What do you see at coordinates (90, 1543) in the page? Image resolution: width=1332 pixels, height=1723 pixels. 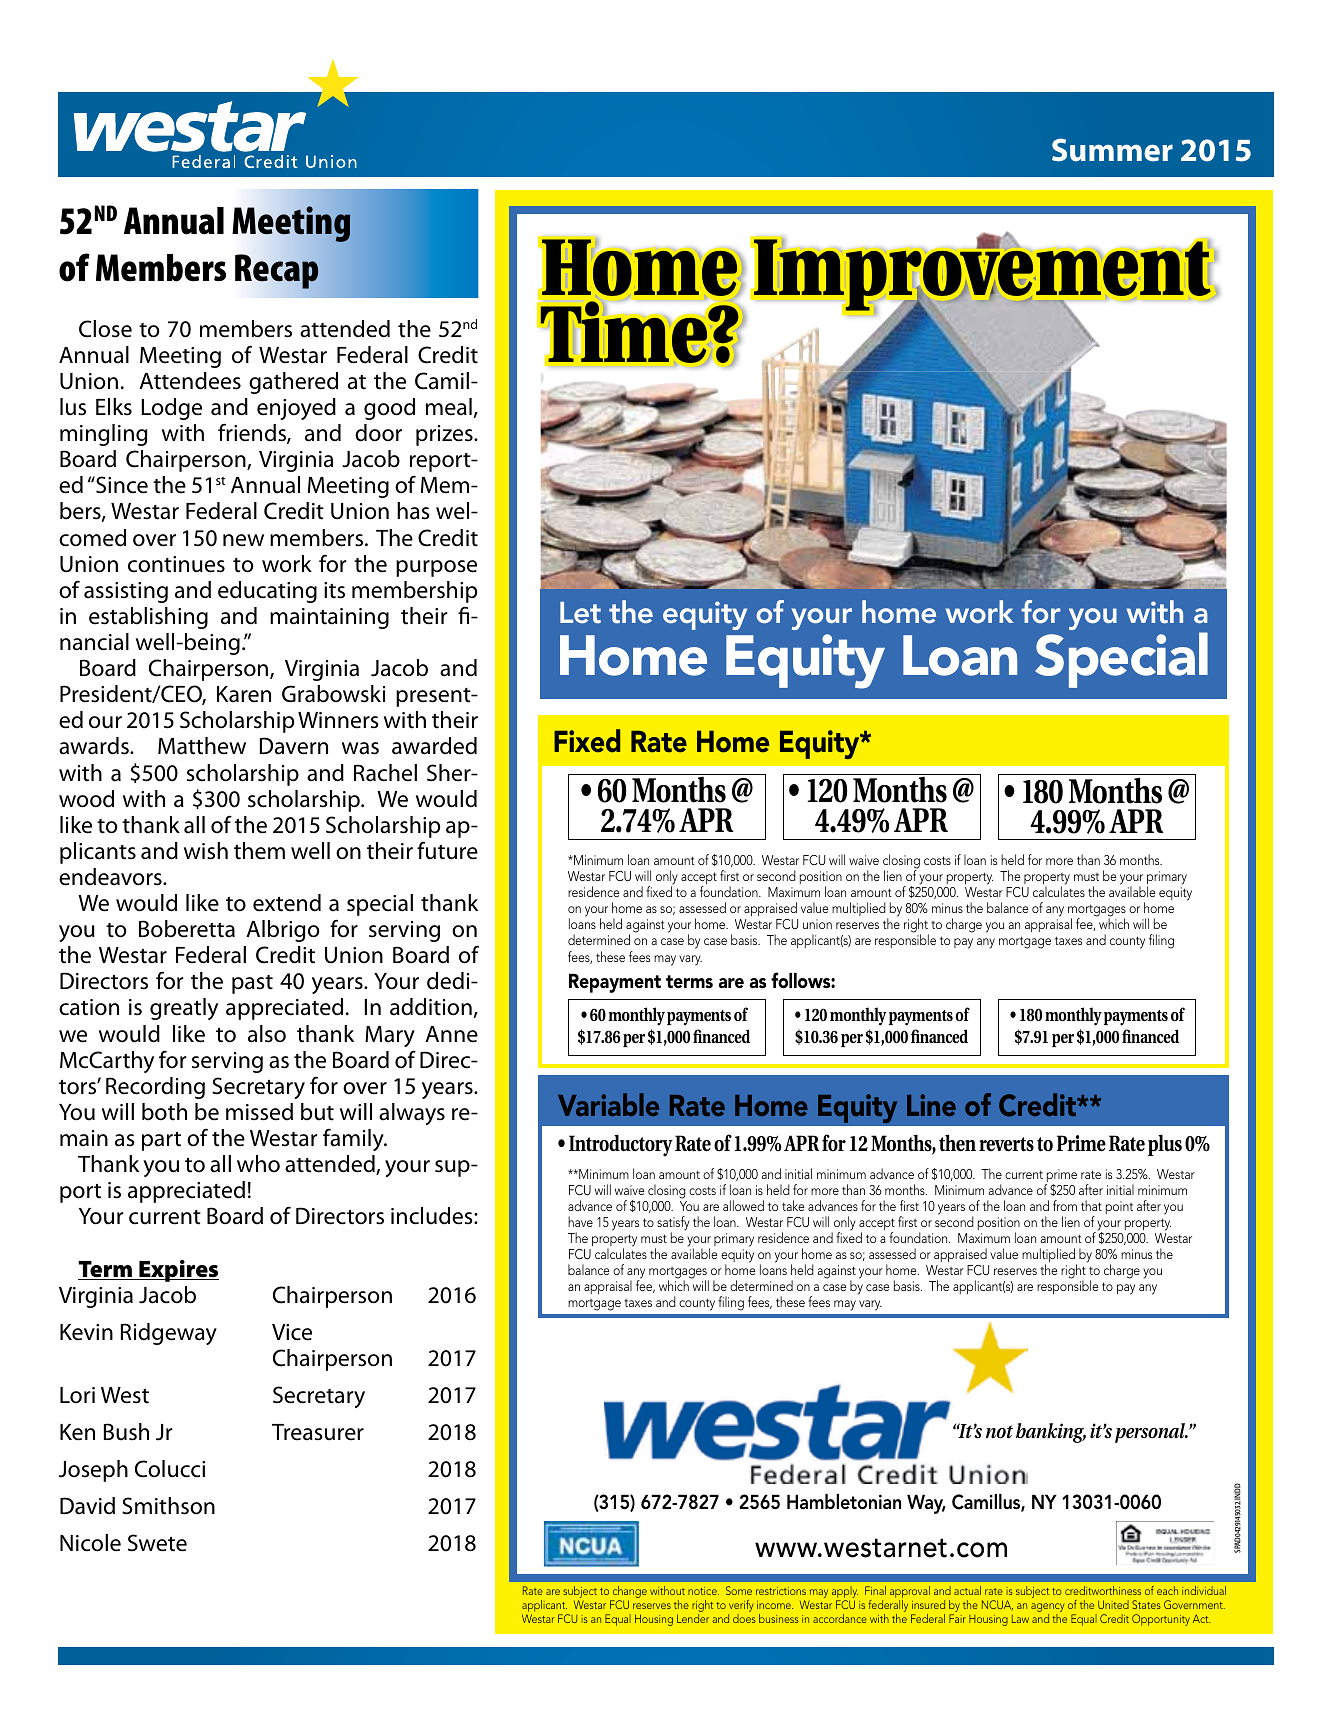 I see `Nicole` at bounding box center [90, 1543].
